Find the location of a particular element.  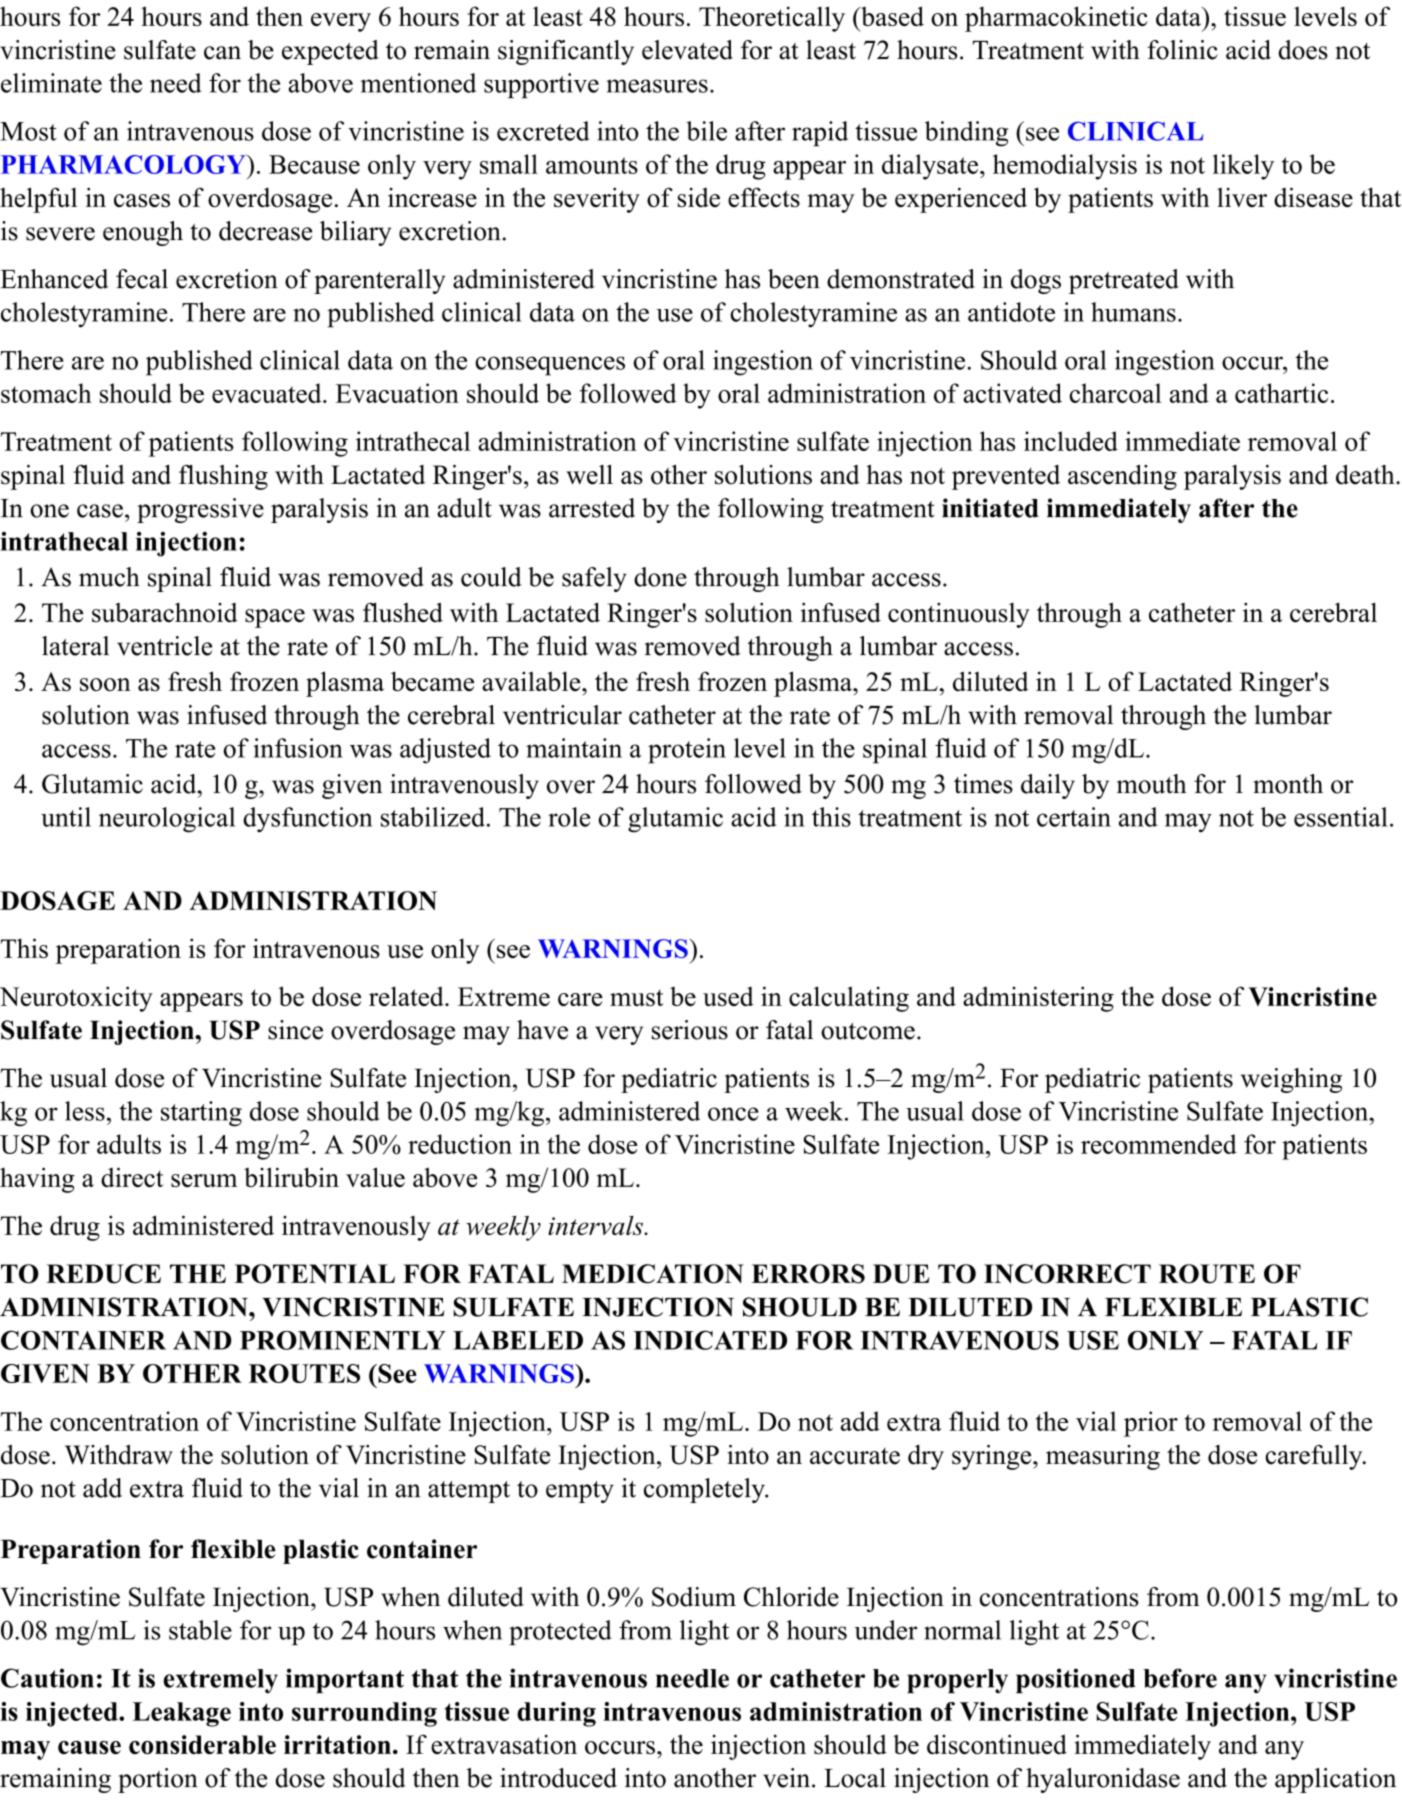

ascending is located at coordinates (1122, 477).
